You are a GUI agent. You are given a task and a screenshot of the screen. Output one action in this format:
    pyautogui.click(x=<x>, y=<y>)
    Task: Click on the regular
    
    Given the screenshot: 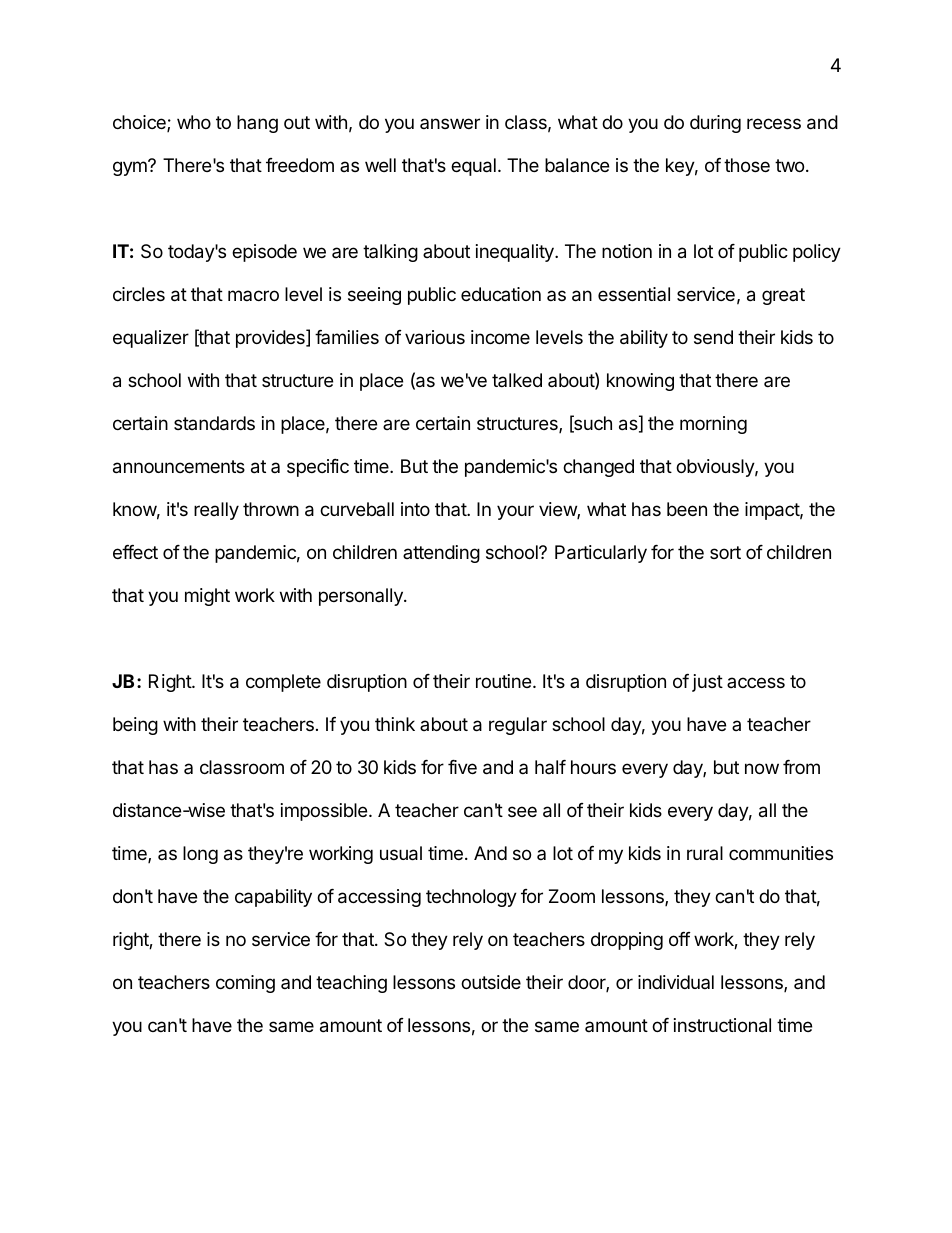 What is the action you would take?
    pyautogui.click(x=518, y=726)
